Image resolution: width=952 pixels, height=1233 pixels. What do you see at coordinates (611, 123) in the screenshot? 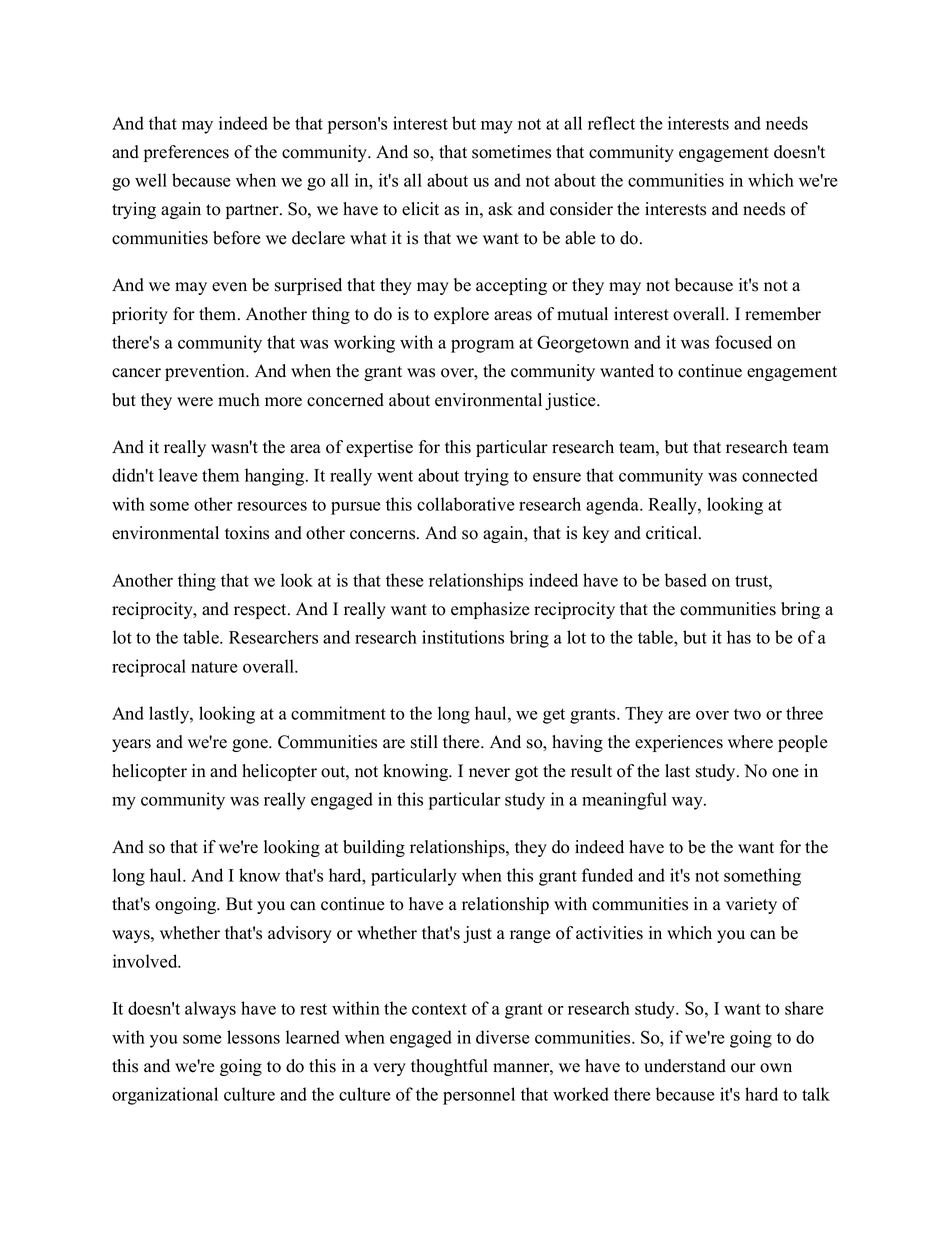
I see `reflect` at bounding box center [611, 123].
